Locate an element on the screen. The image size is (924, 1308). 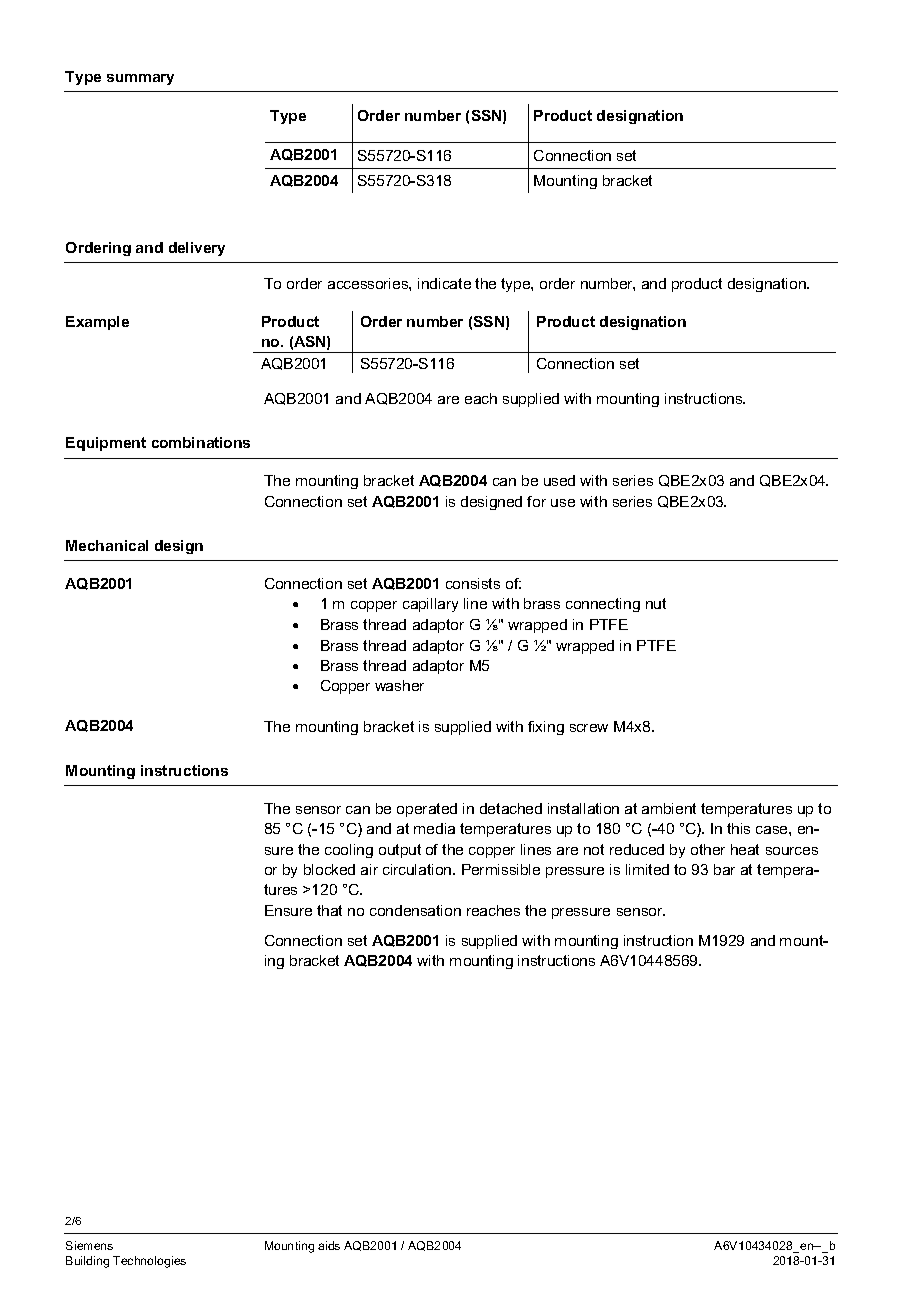
summary is located at coordinates (140, 79).
